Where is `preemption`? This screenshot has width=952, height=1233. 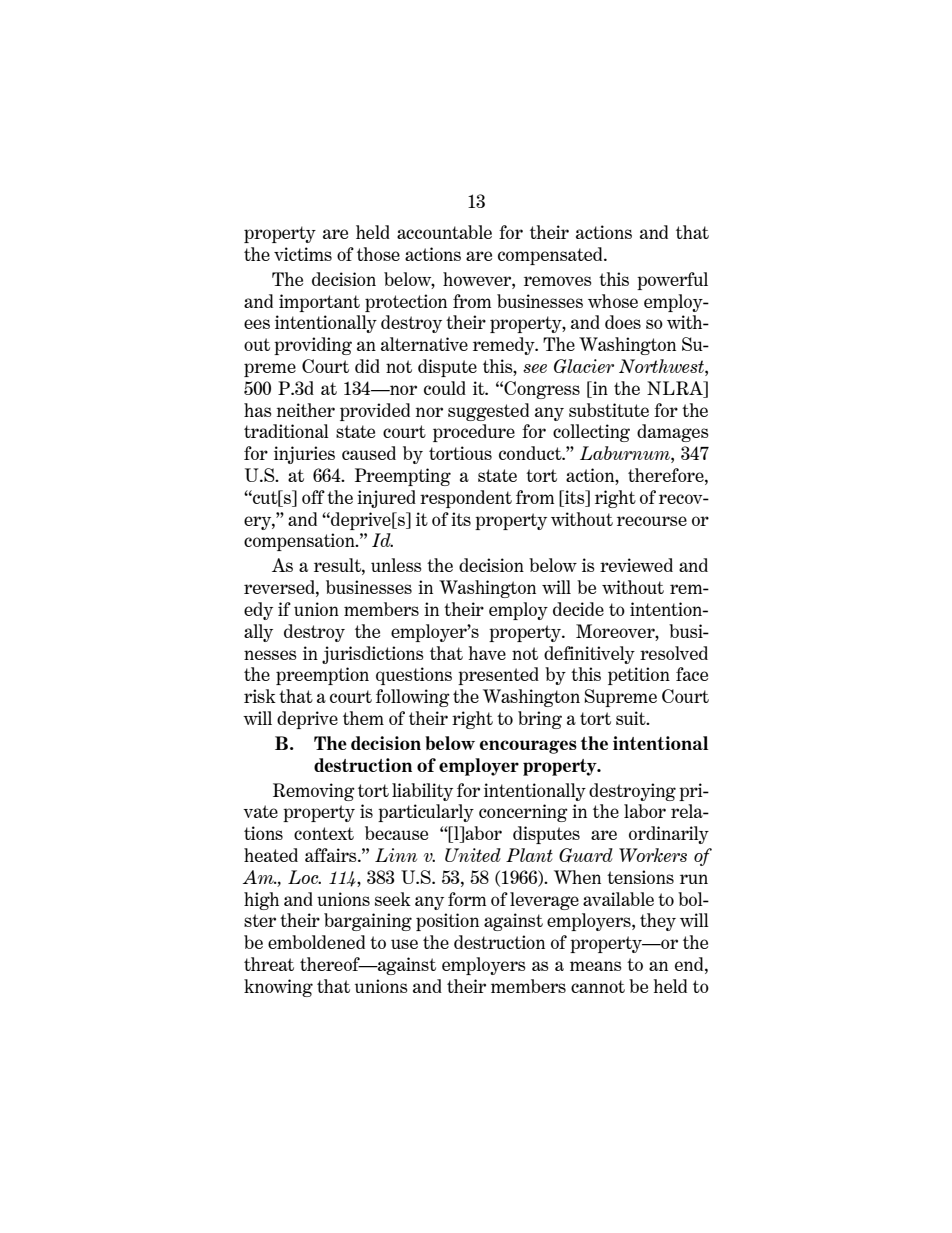 preemption is located at coordinates (322, 676).
